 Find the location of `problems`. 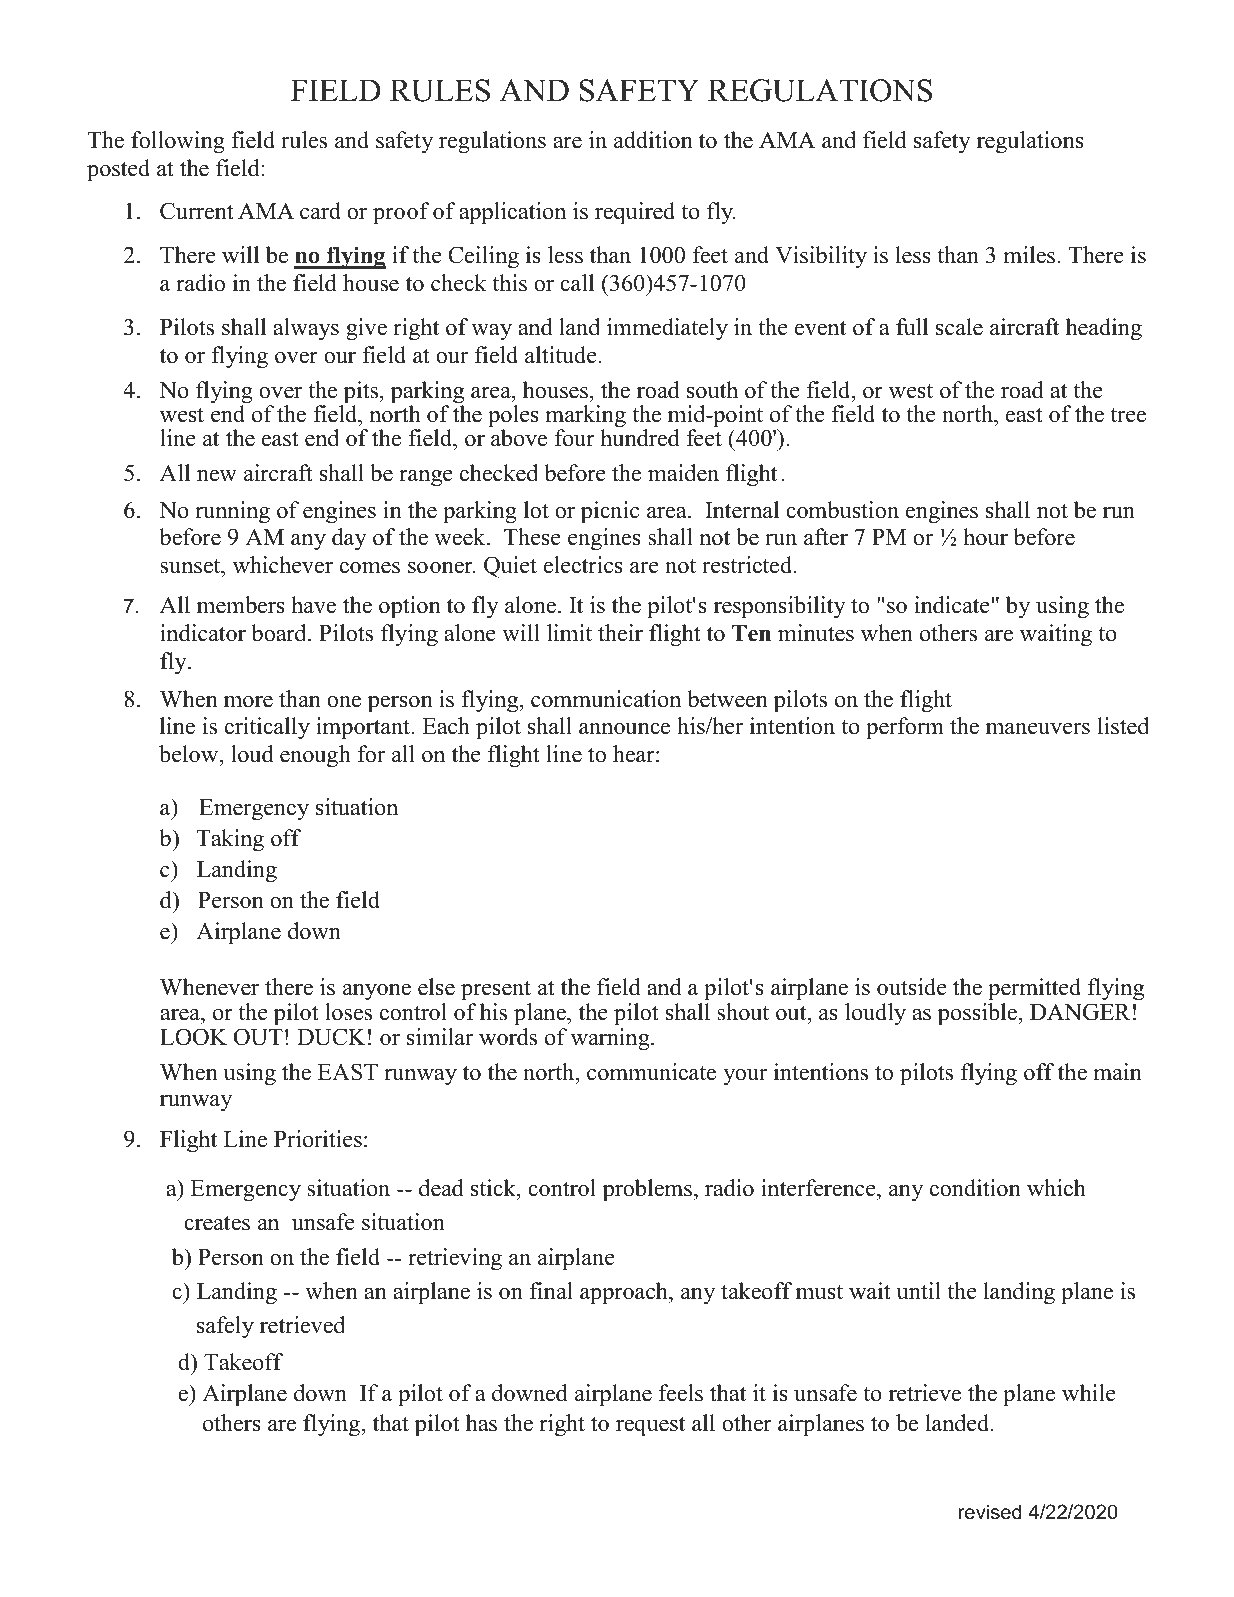

problems is located at coordinates (647, 1190).
